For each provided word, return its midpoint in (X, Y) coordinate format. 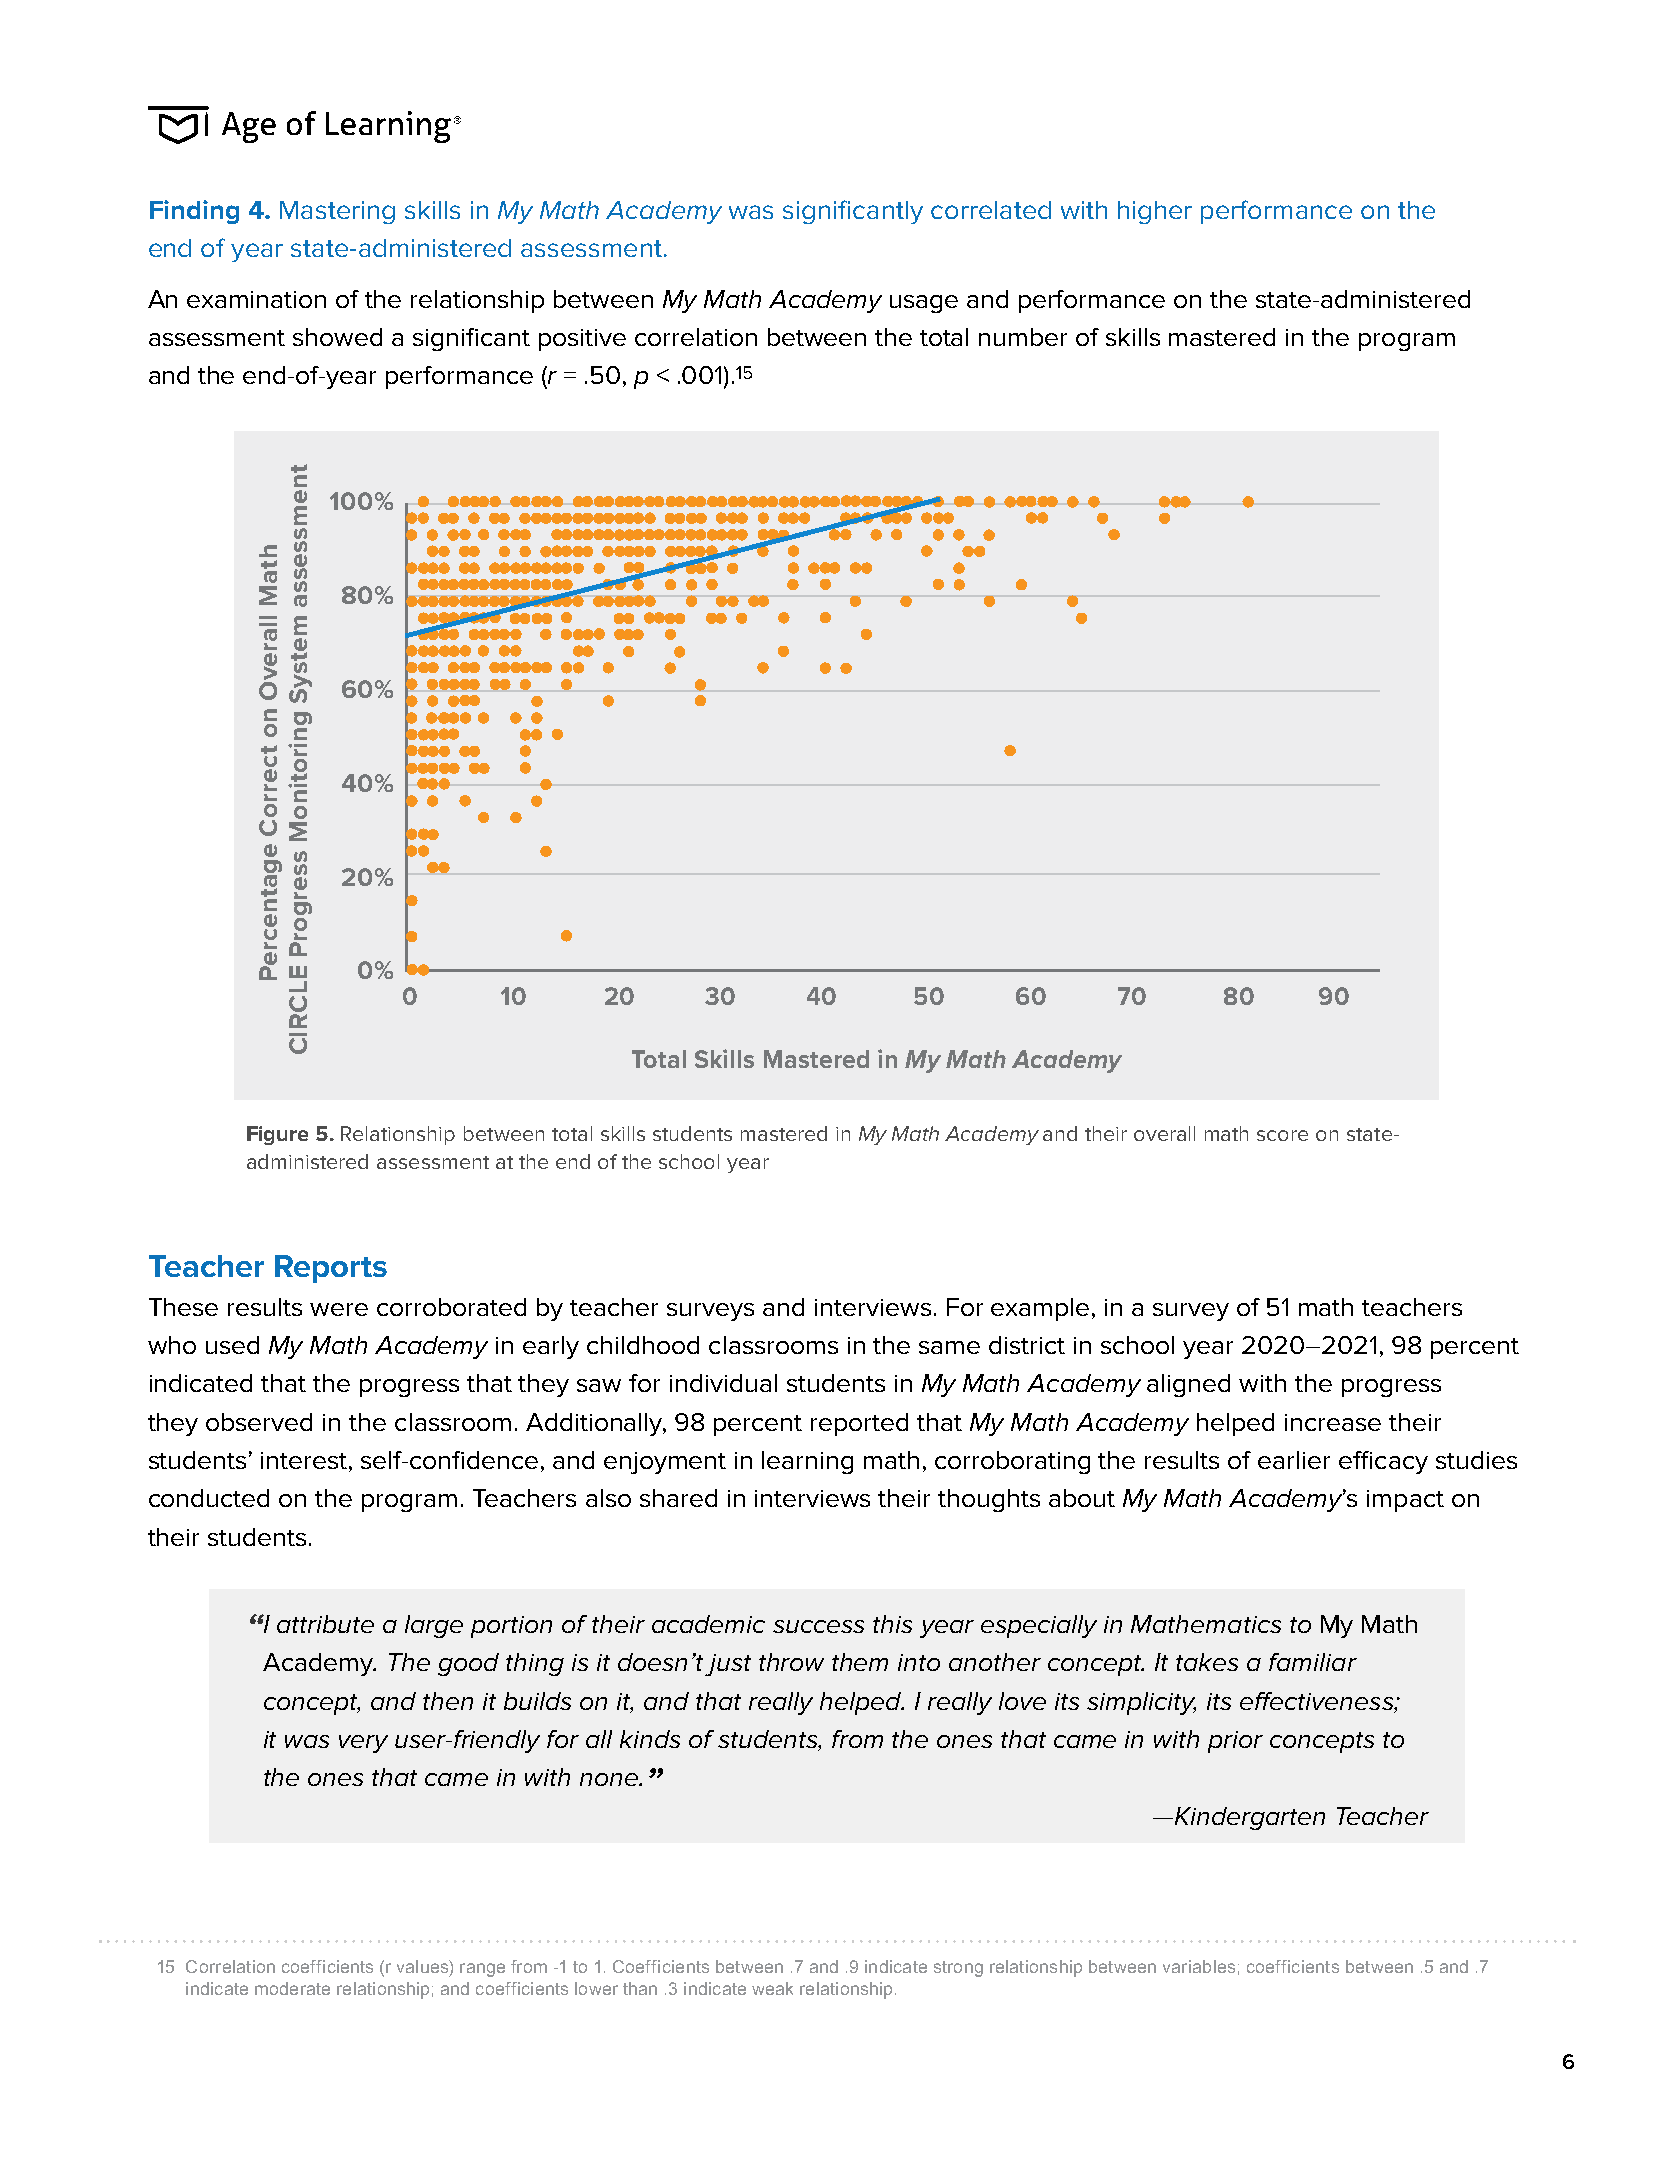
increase (1333, 1422)
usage (924, 304)
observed (259, 1422)
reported (859, 1424)
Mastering (337, 212)
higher (1155, 212)
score (1282, 1135)
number (1023, 337)
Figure (277, 1135)
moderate (292, 1988)
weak (772, 1988)
